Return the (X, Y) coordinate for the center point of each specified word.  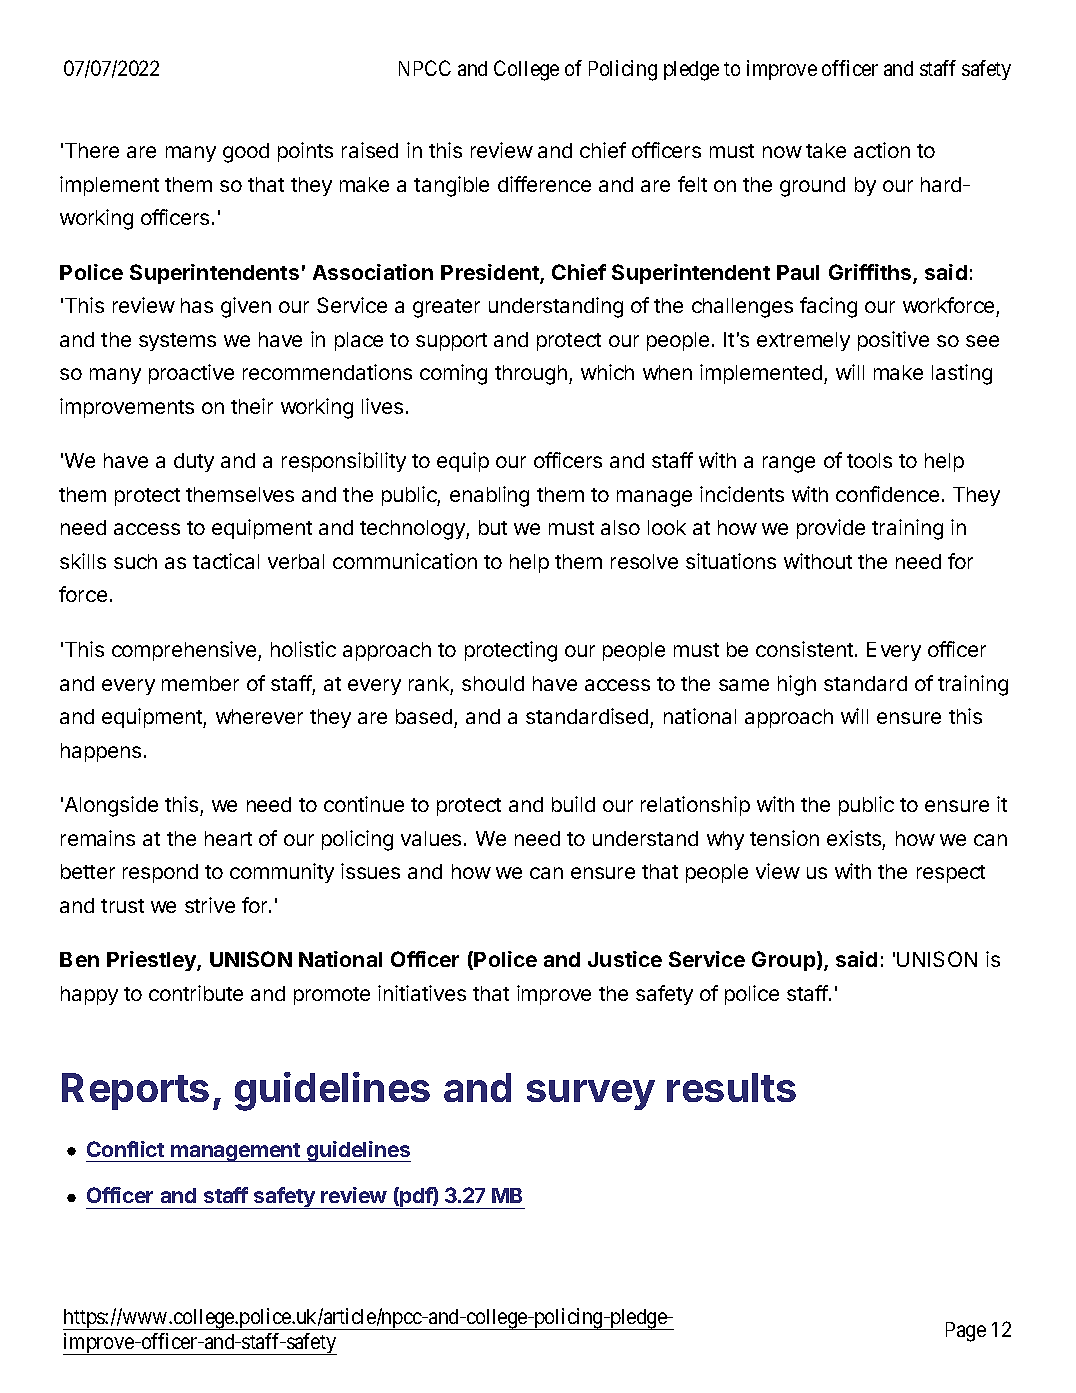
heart (228, 838)
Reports (135, 1091)
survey (591, 1095)
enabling (489, 496)
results (731, 1087)
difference (544, 184)
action (882, 150)
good (246, 153)
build (573, 804)
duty (194, 462)
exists (854, 838)
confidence (887, 494)
